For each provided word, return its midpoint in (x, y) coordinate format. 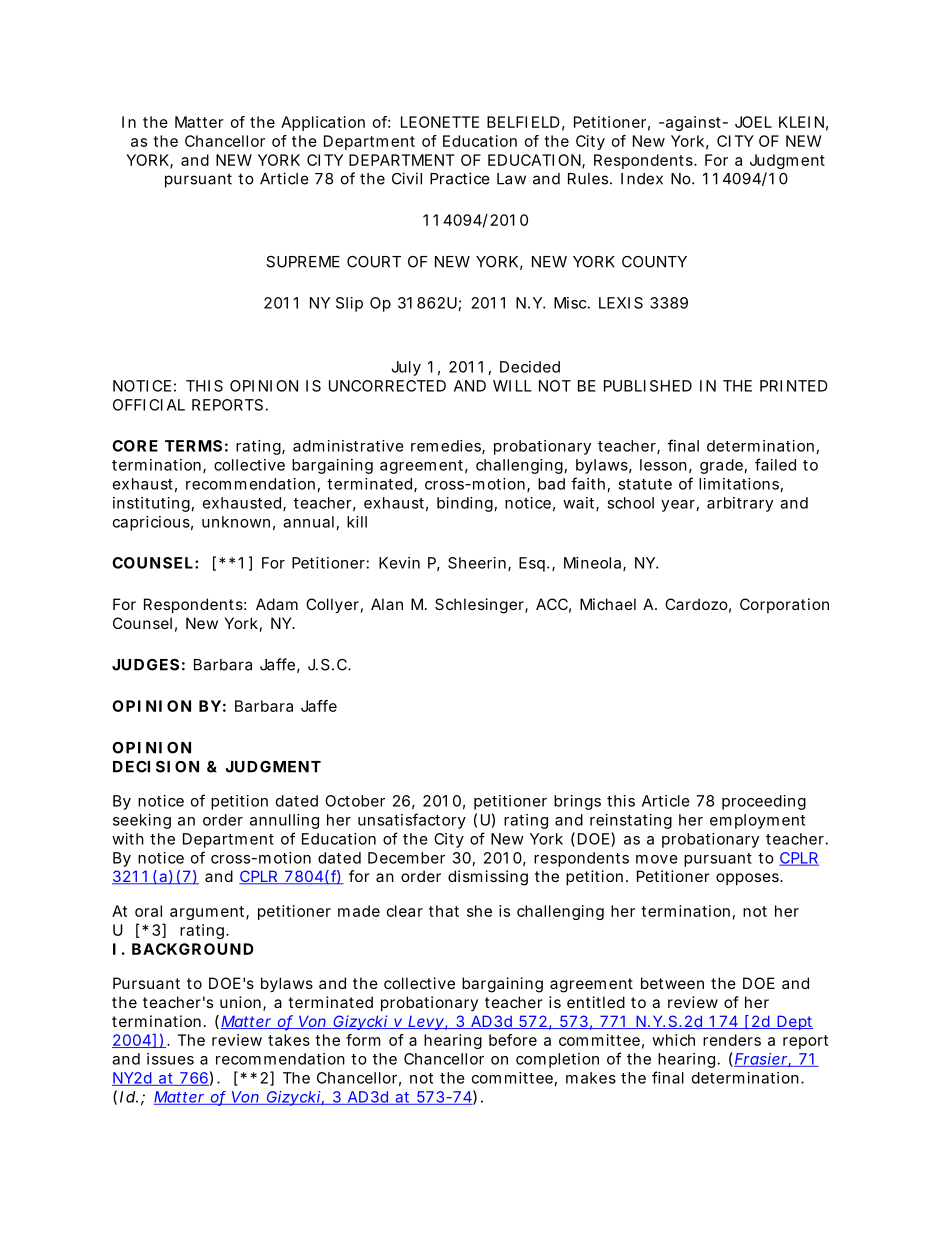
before (513, 1040)
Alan (387, 604)
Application (323, 123)
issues (170, 1059)
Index (642, 179)
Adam (277, 604)
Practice (460, 178)
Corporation (784, 605)
